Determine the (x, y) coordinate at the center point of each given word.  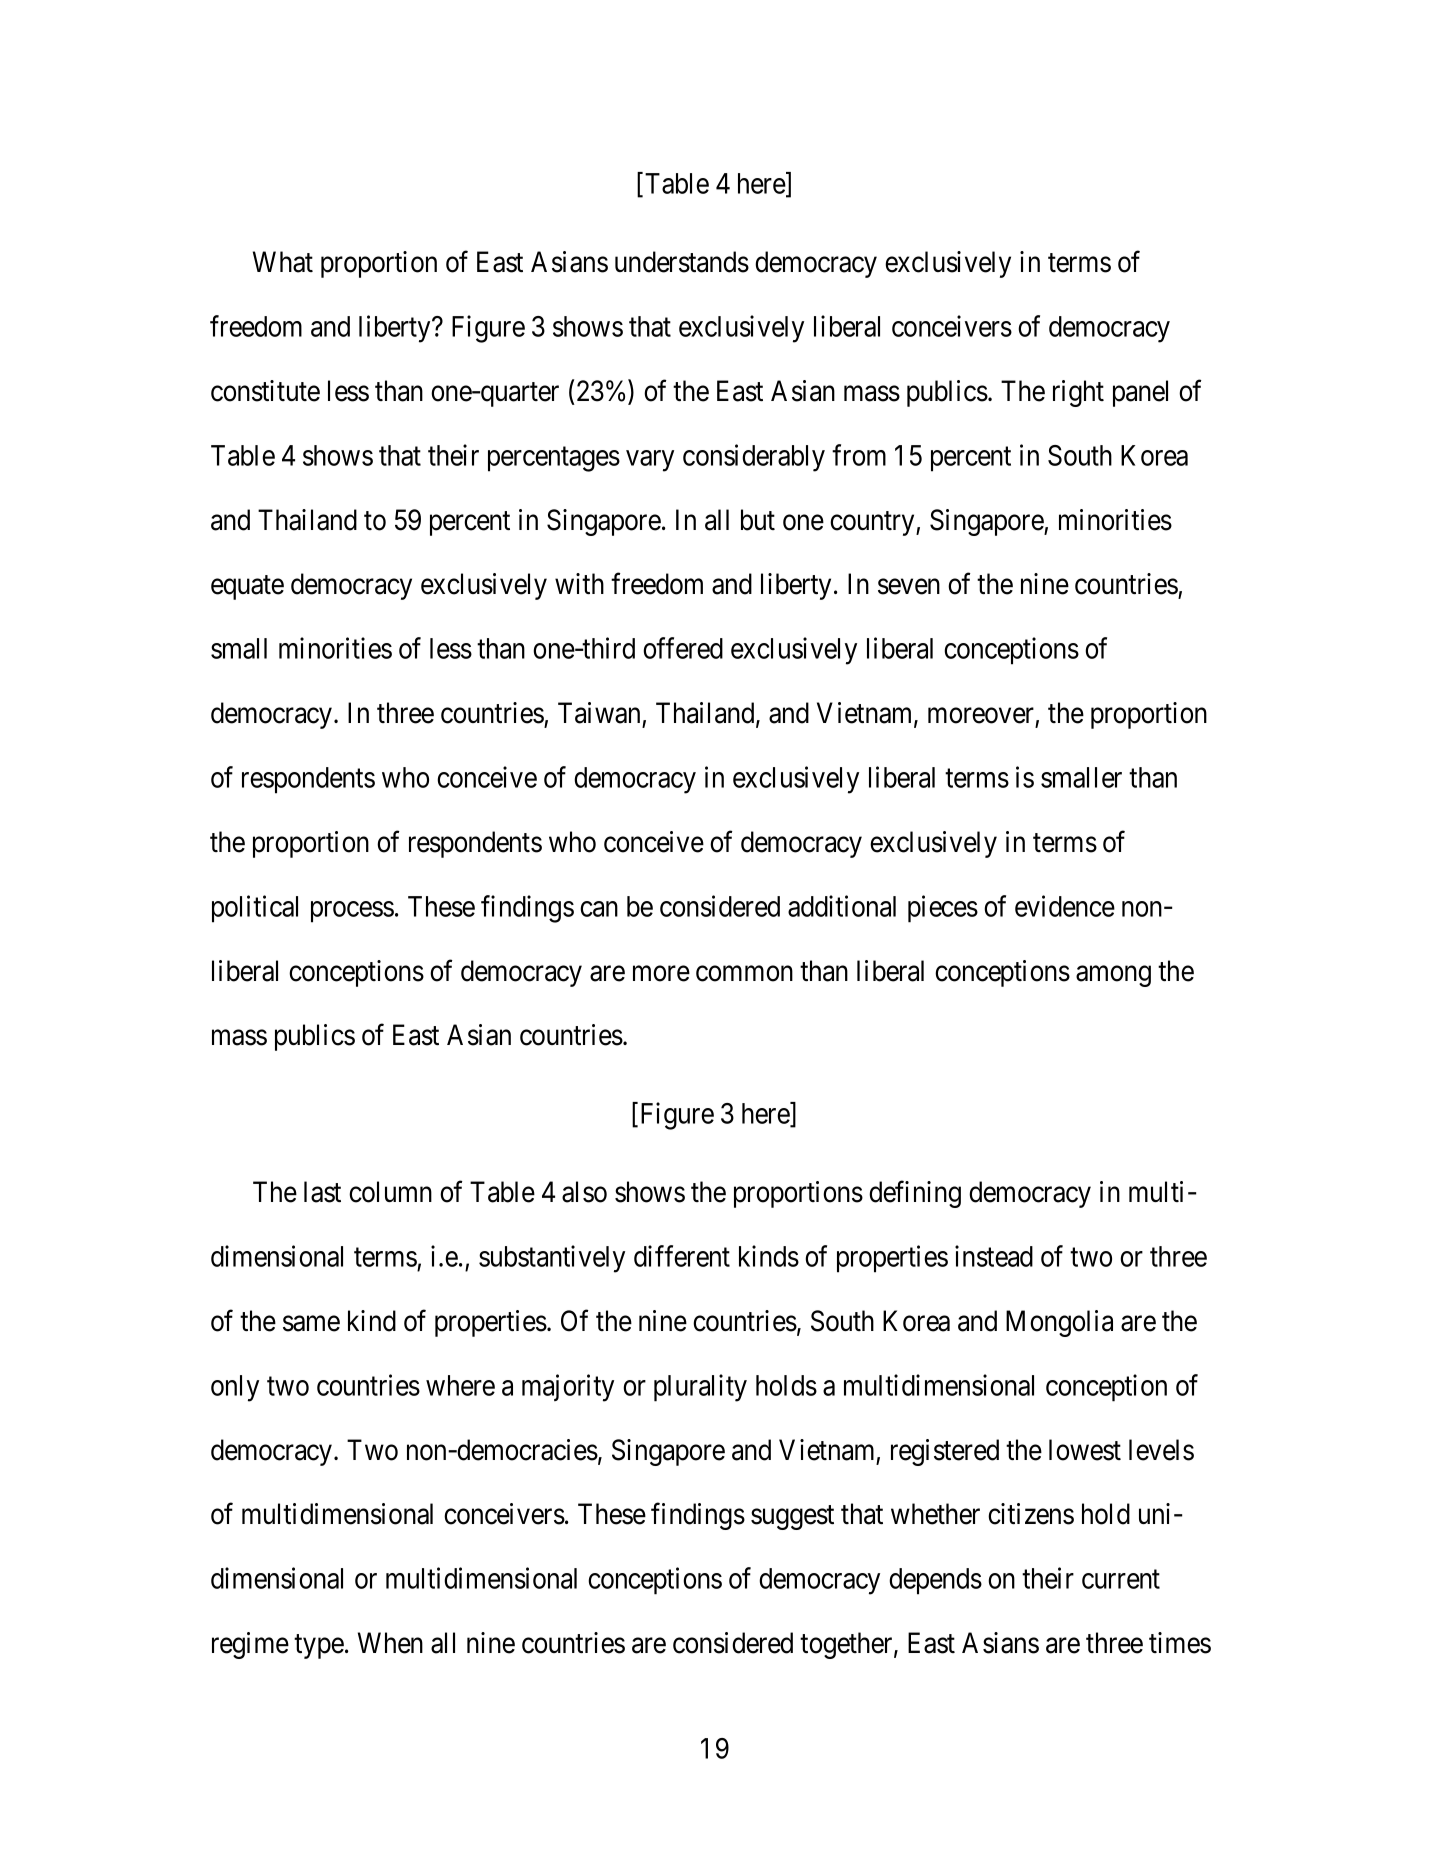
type (319, 1647)
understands (682, 262)
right (1078, 393)
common (744, 974)
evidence (1065, 906)
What (283, 262)
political (255, 909)
